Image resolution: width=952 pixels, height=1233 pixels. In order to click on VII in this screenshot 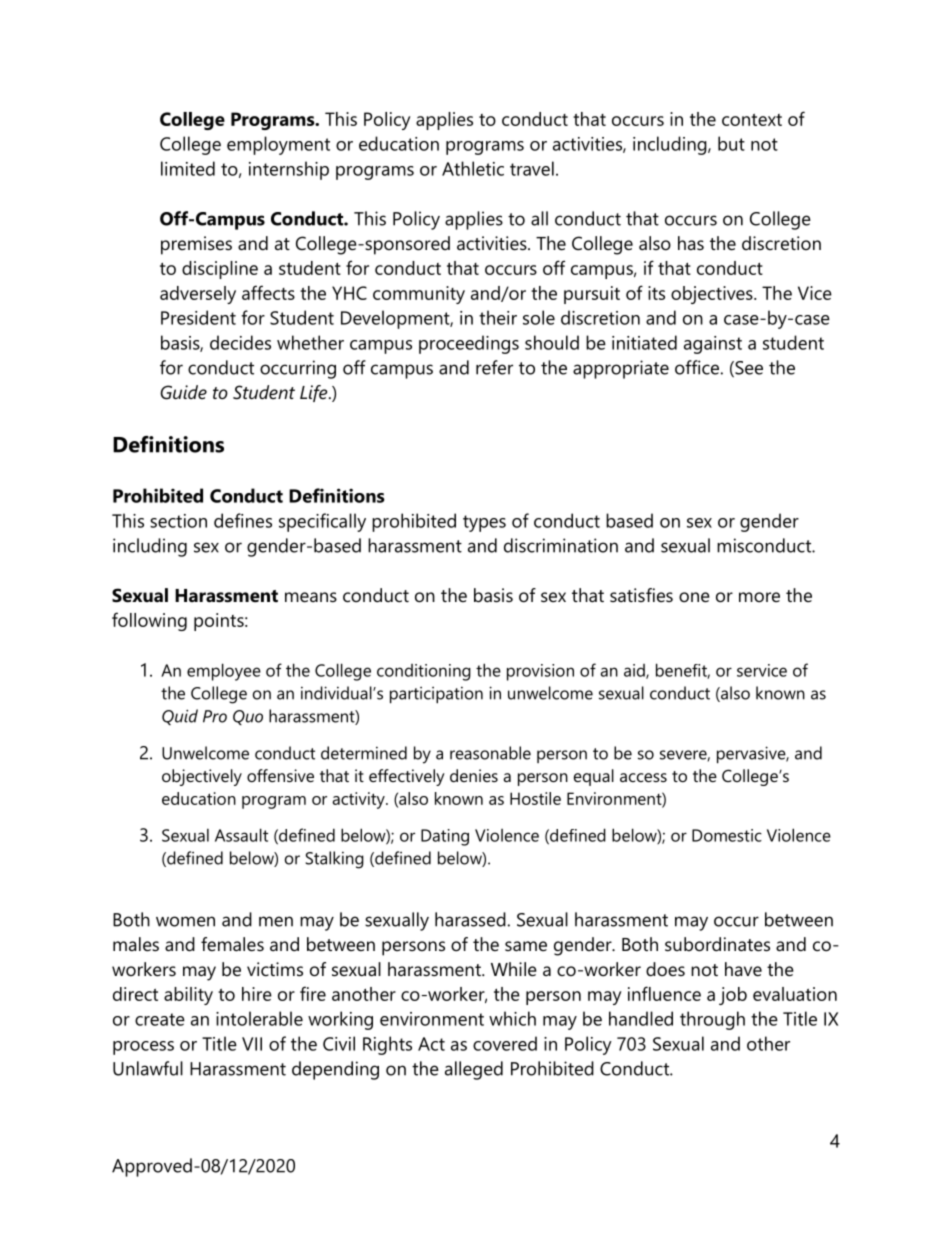, I will do `click(252, 1044)`.
